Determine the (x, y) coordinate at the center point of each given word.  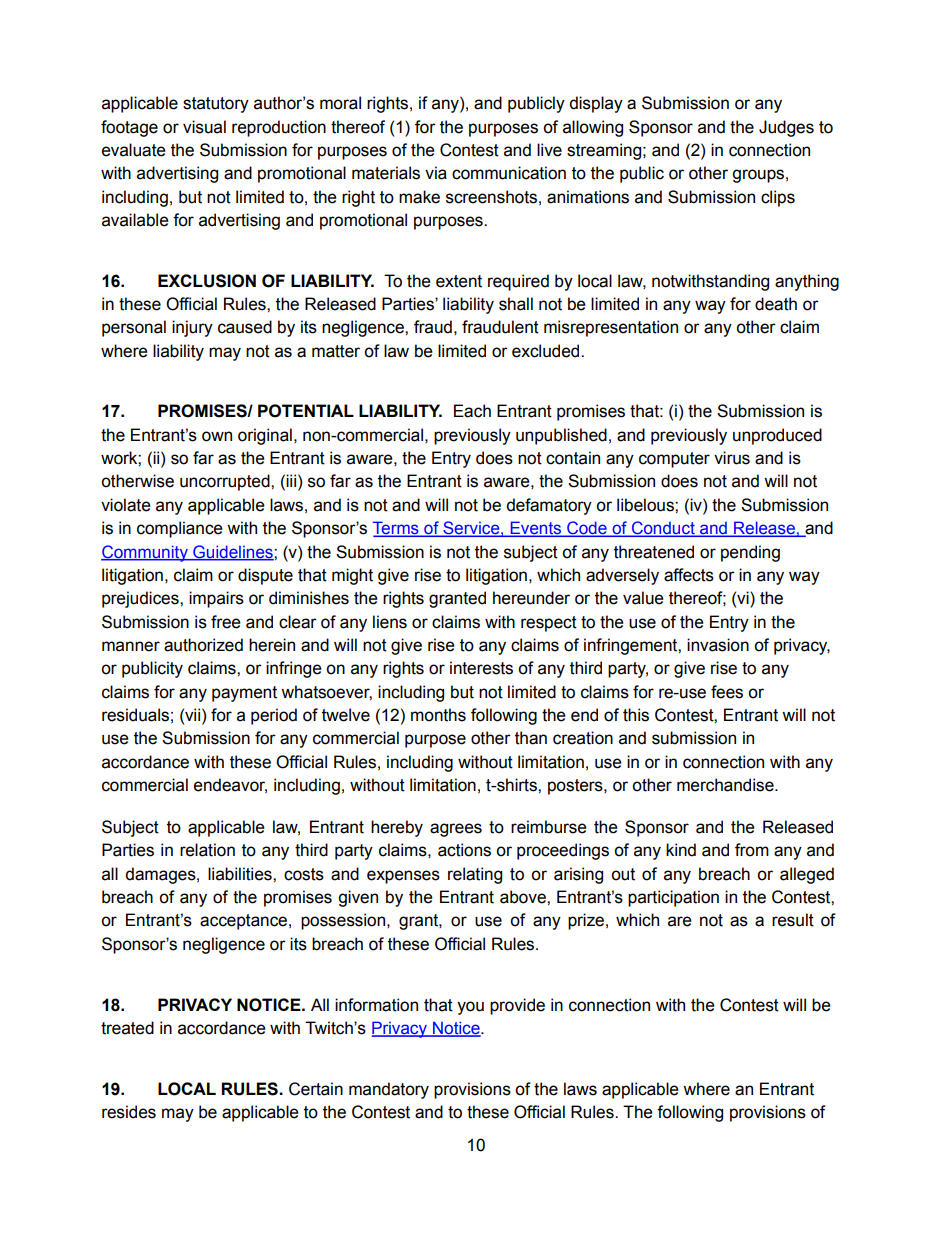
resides (129, 1112)
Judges (786, 128)
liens (390, 622)
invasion (718, 645)
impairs (216, 599)
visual (204, 127)
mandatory (389, 1090)
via (436, 173)
